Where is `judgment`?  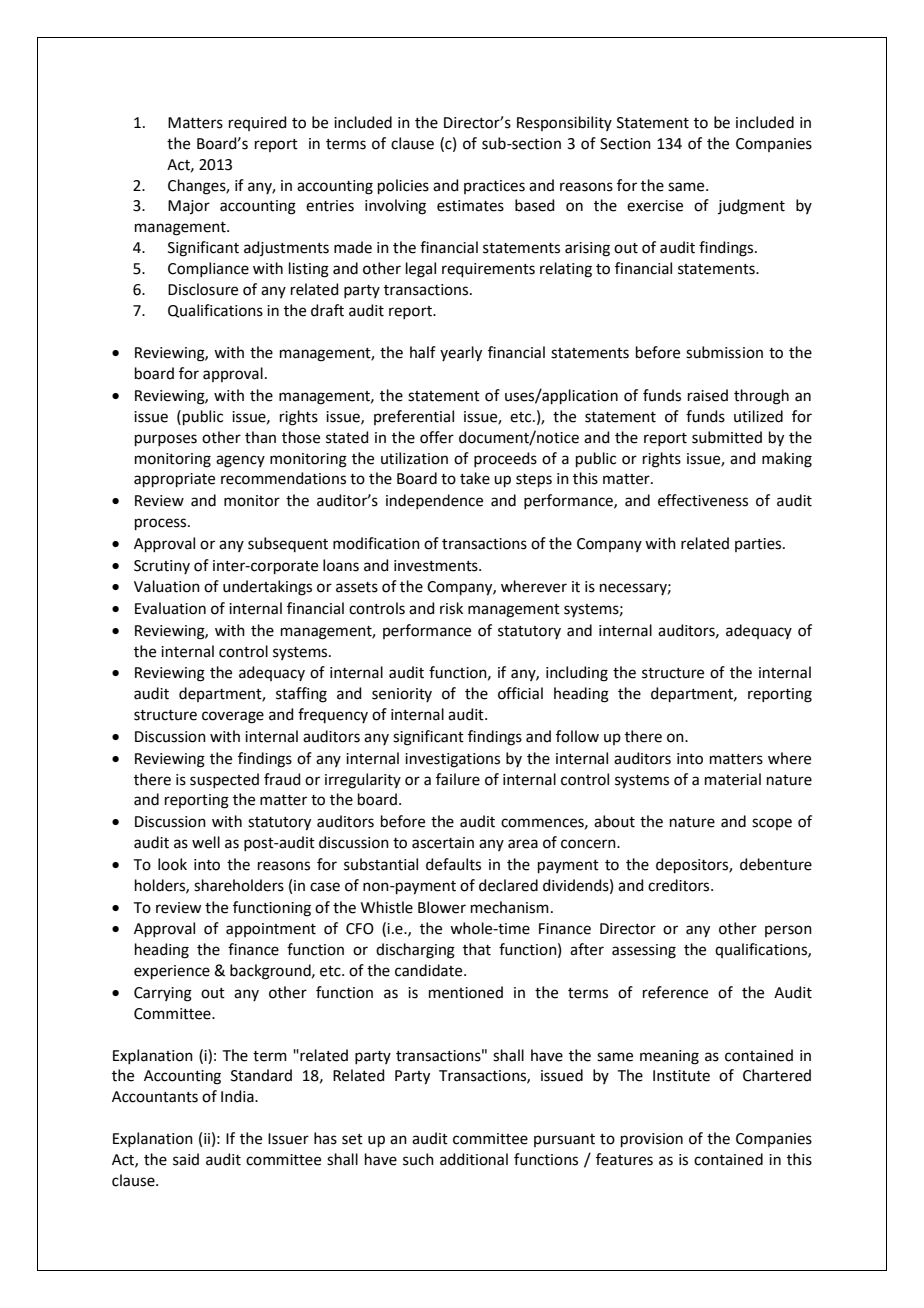
judgment is located at coordinates (751, 207).
